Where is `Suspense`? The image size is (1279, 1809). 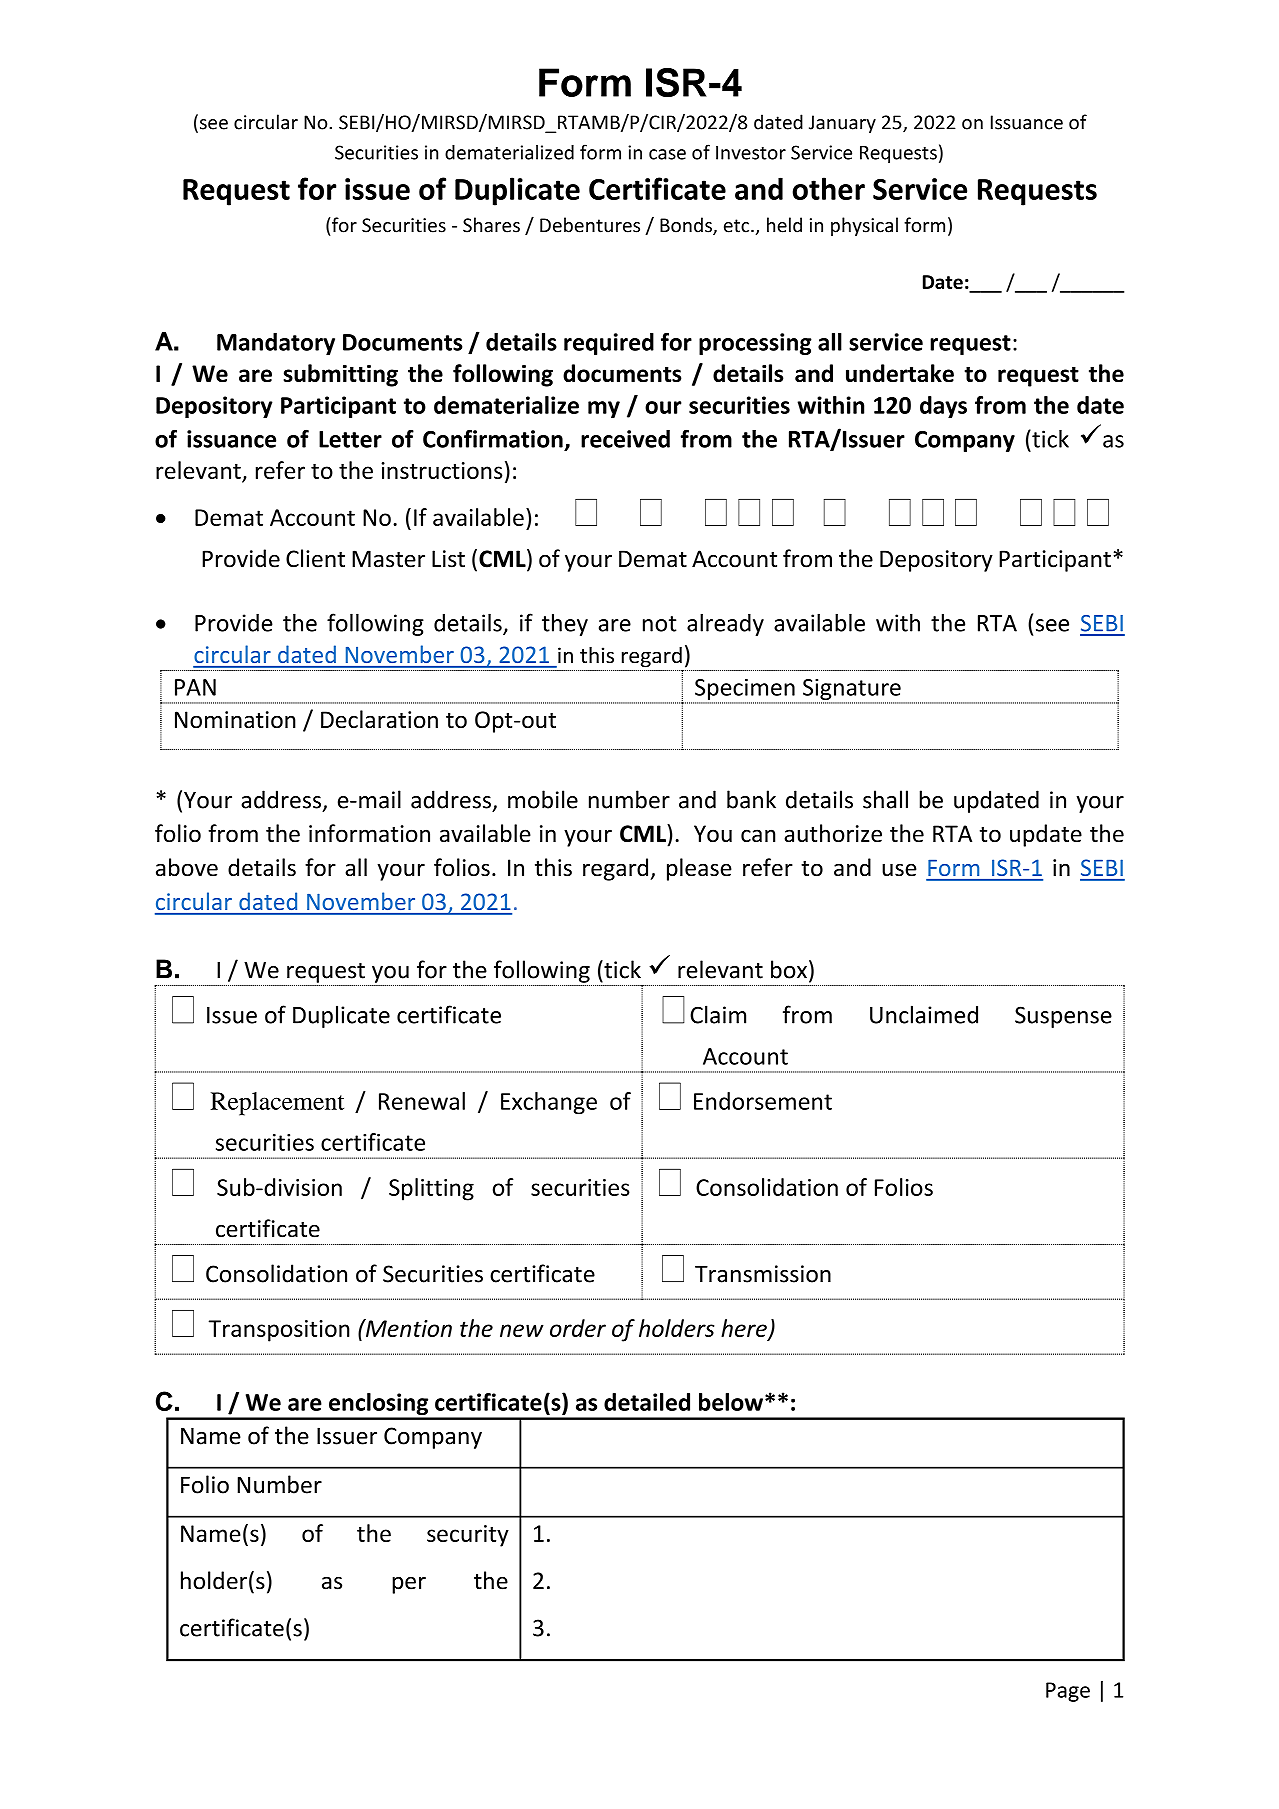
Suspense is located at coordinates (1063, 1017).
